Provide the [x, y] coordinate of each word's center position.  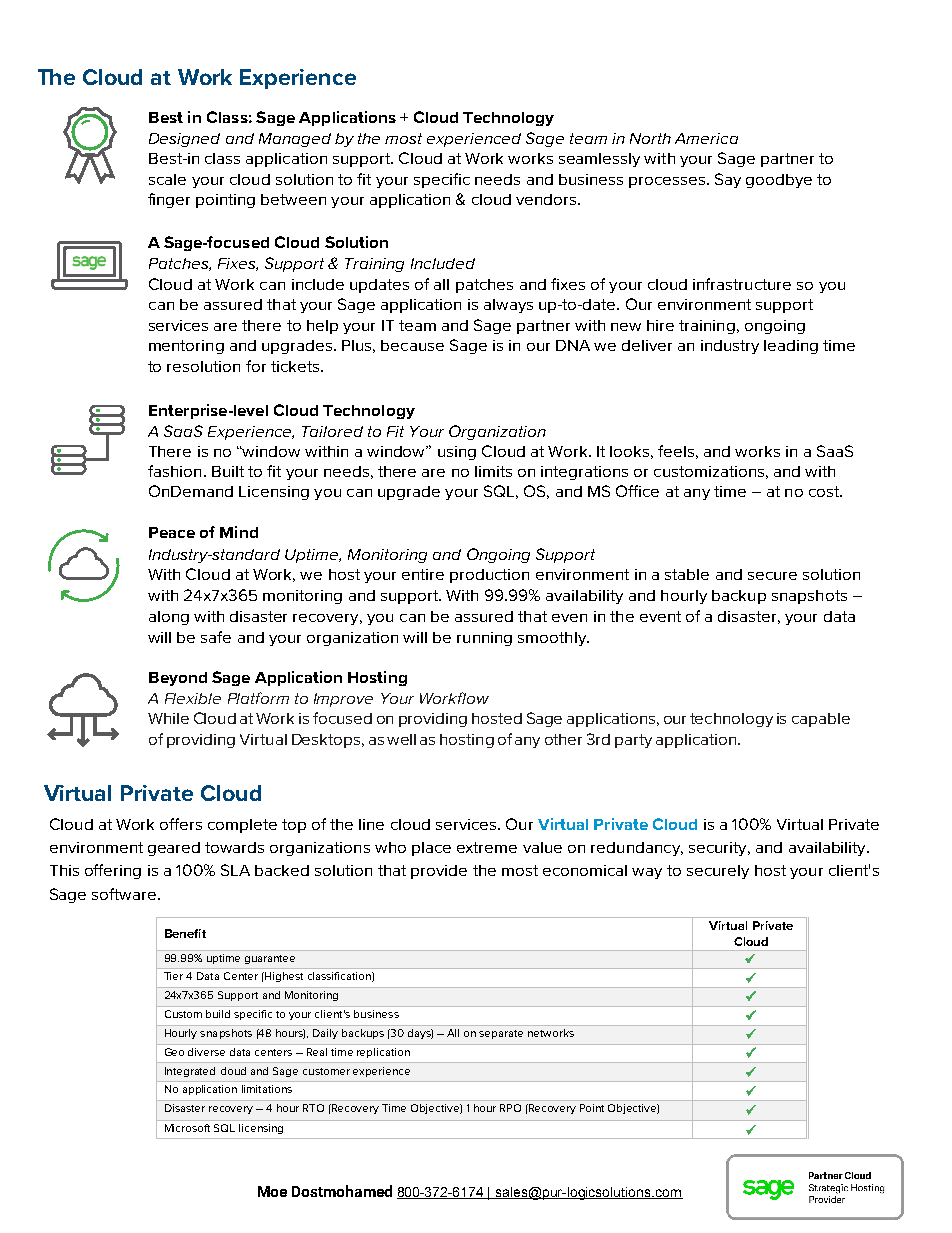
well [401, 739]
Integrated [190, 1072]
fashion [174, 471]
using [457, 453]
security [719, 849]
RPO [510, 1108]
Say [728, 180]
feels [676, 451]
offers [181, 824]
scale [167, 179]
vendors [547, 199]
